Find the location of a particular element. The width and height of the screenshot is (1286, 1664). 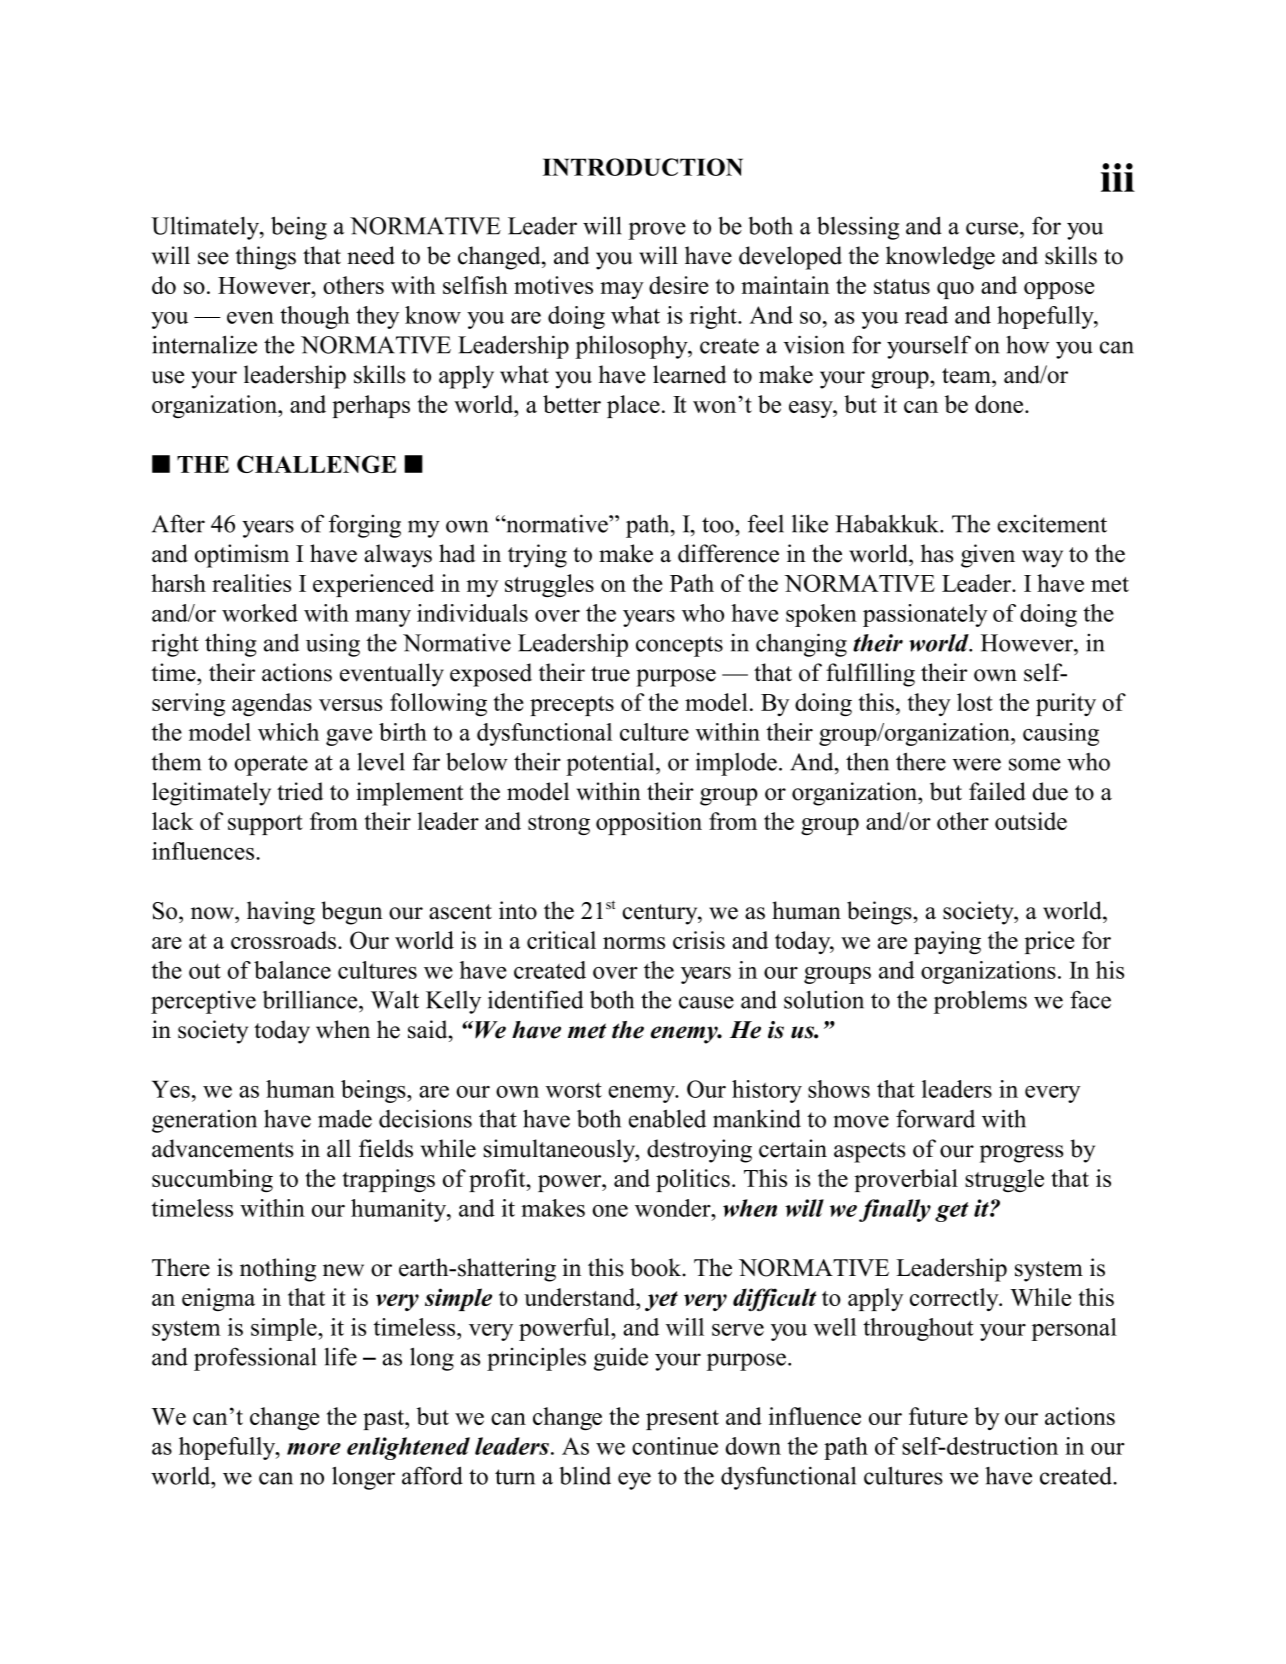

more is located at coordinates (314, 1449).
